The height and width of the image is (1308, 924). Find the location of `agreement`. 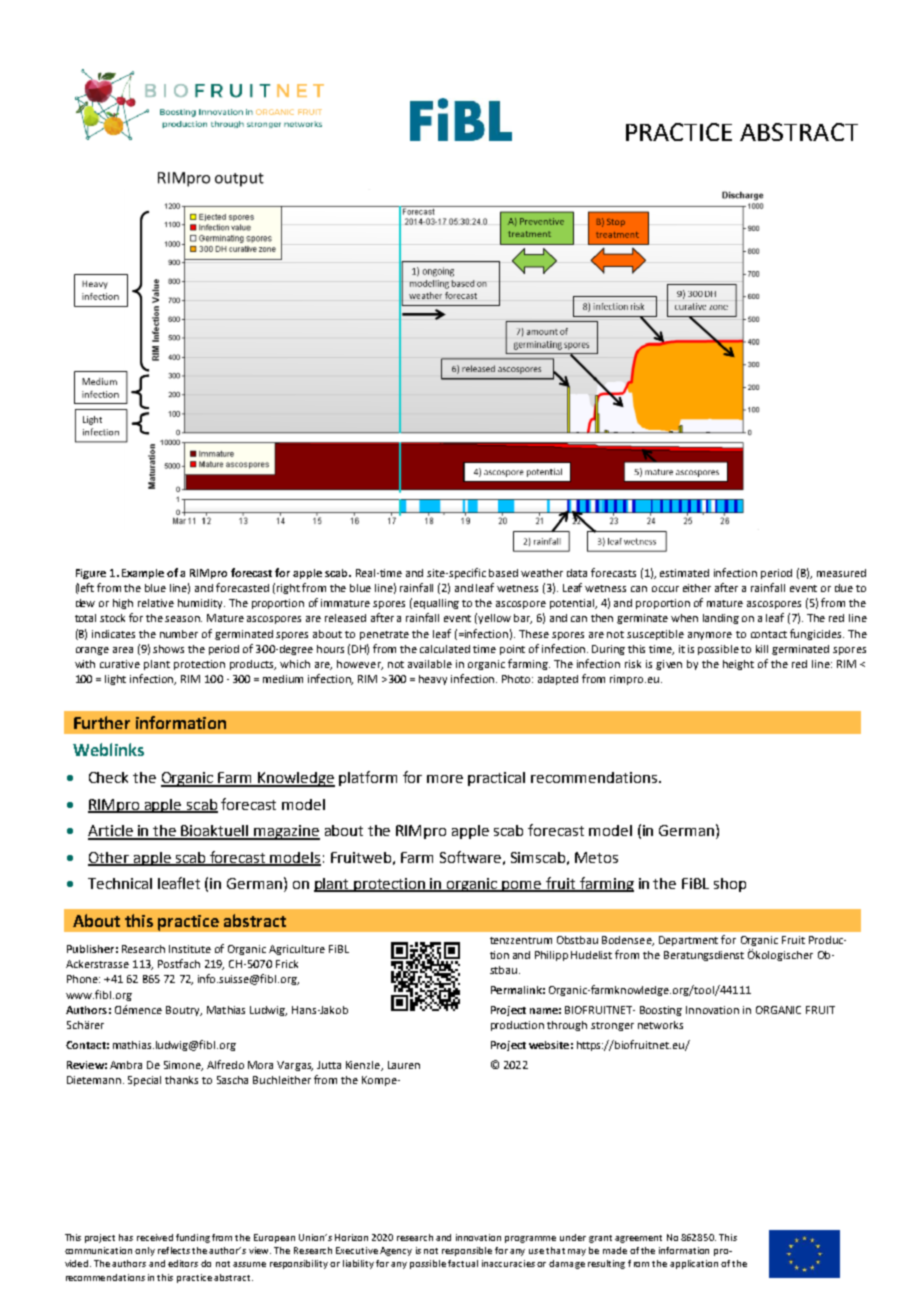

agreement is located at coordinates (638, 1239).
